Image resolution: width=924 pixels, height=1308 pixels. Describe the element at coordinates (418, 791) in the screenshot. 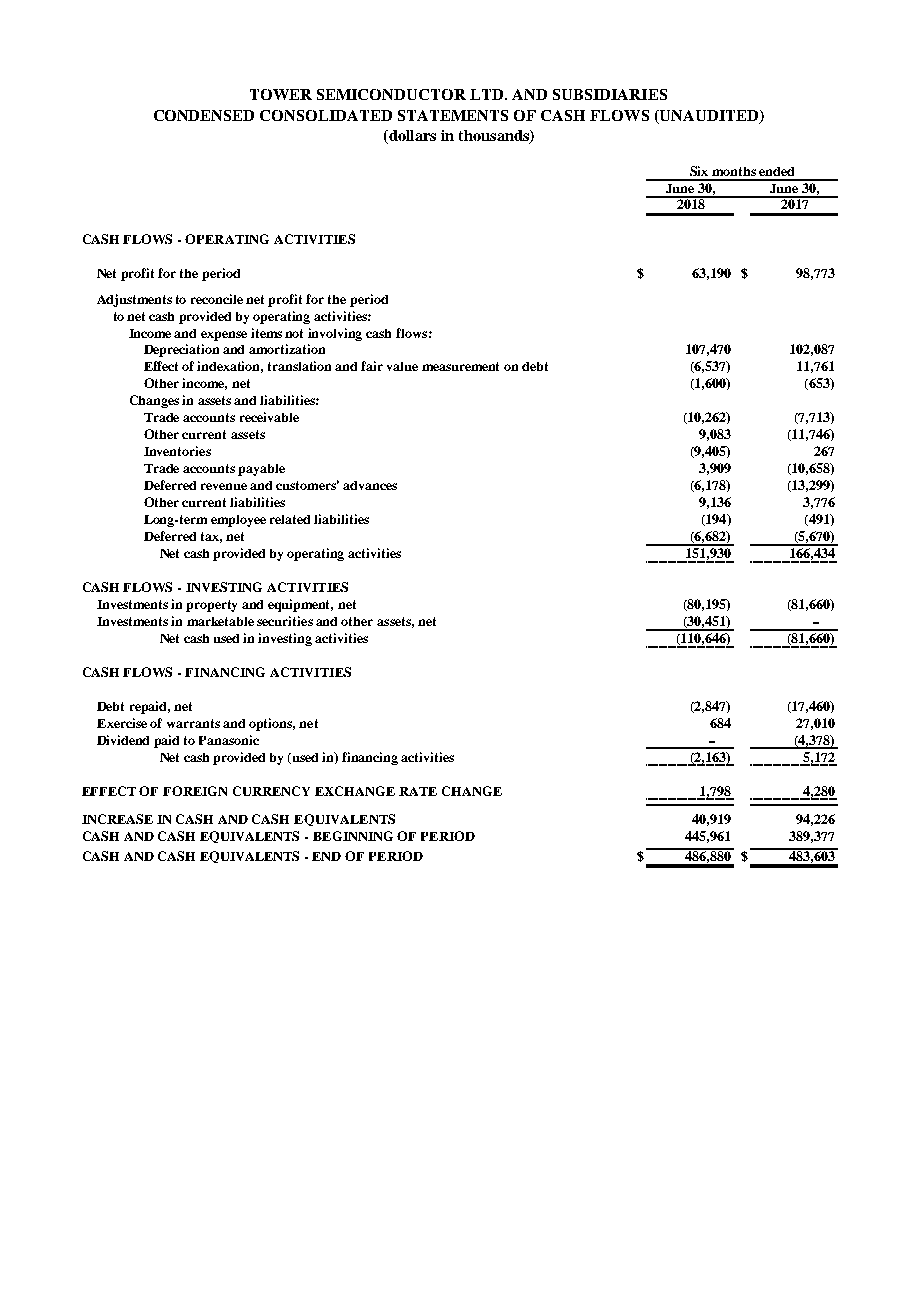

I see `RATE` at that location.
